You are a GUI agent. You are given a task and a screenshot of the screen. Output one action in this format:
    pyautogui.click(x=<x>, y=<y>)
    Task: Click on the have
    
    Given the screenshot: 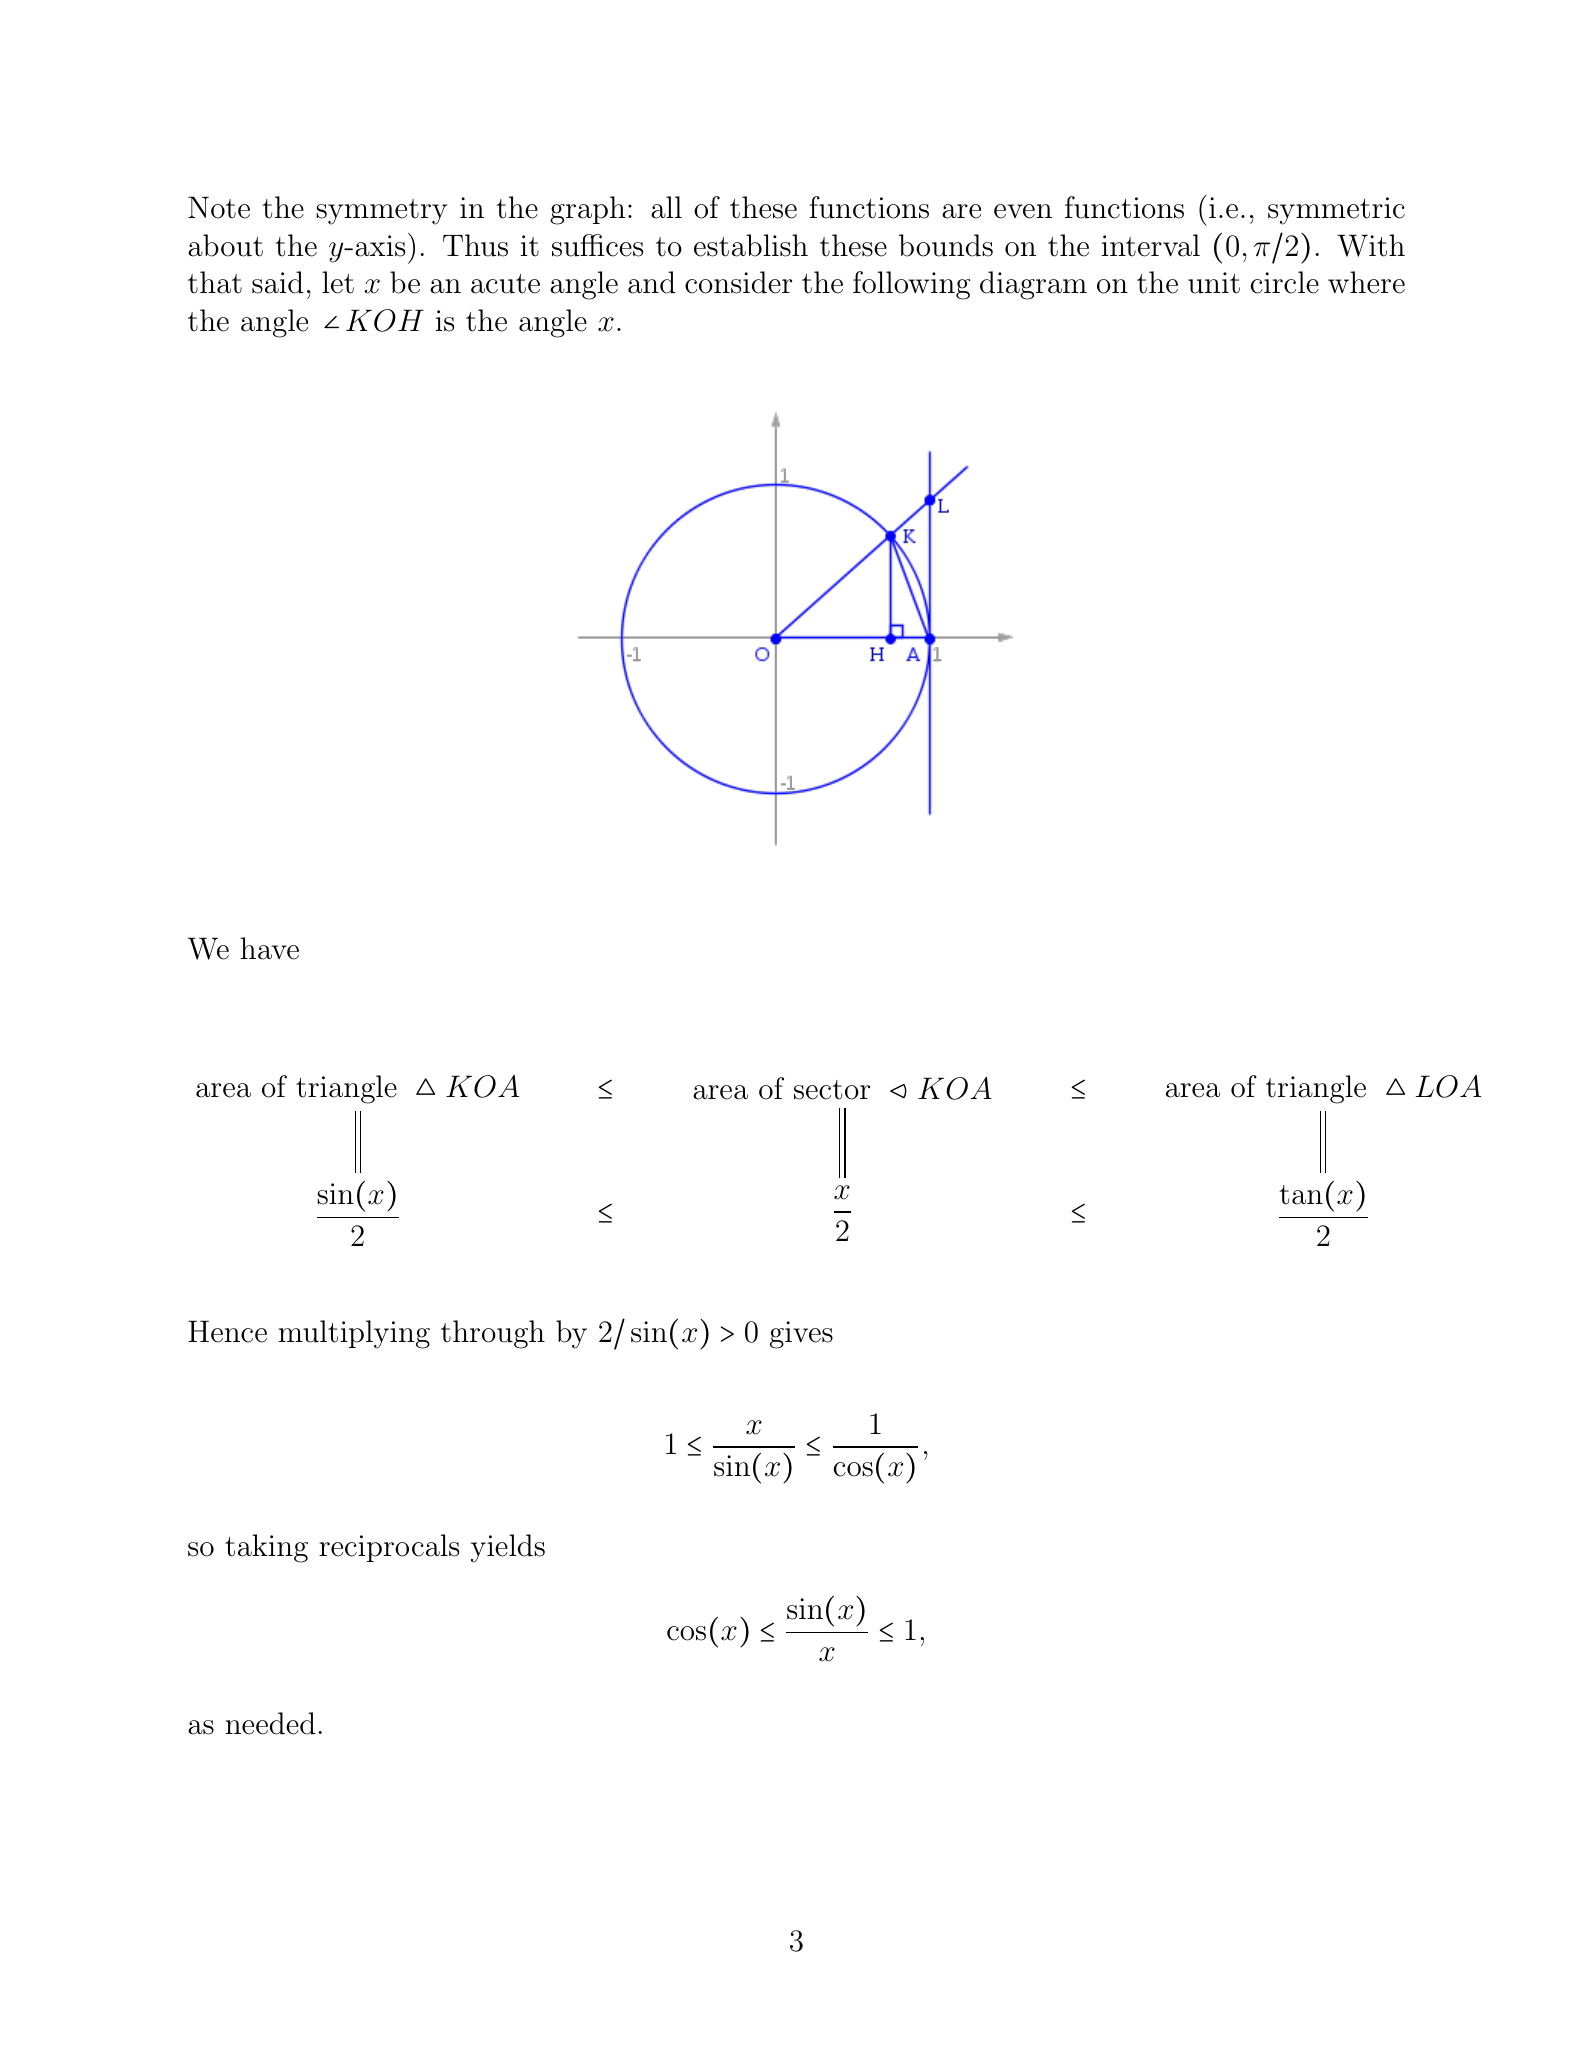 What is the action you would take?
    pyautogui.click(x=269, y=948)
